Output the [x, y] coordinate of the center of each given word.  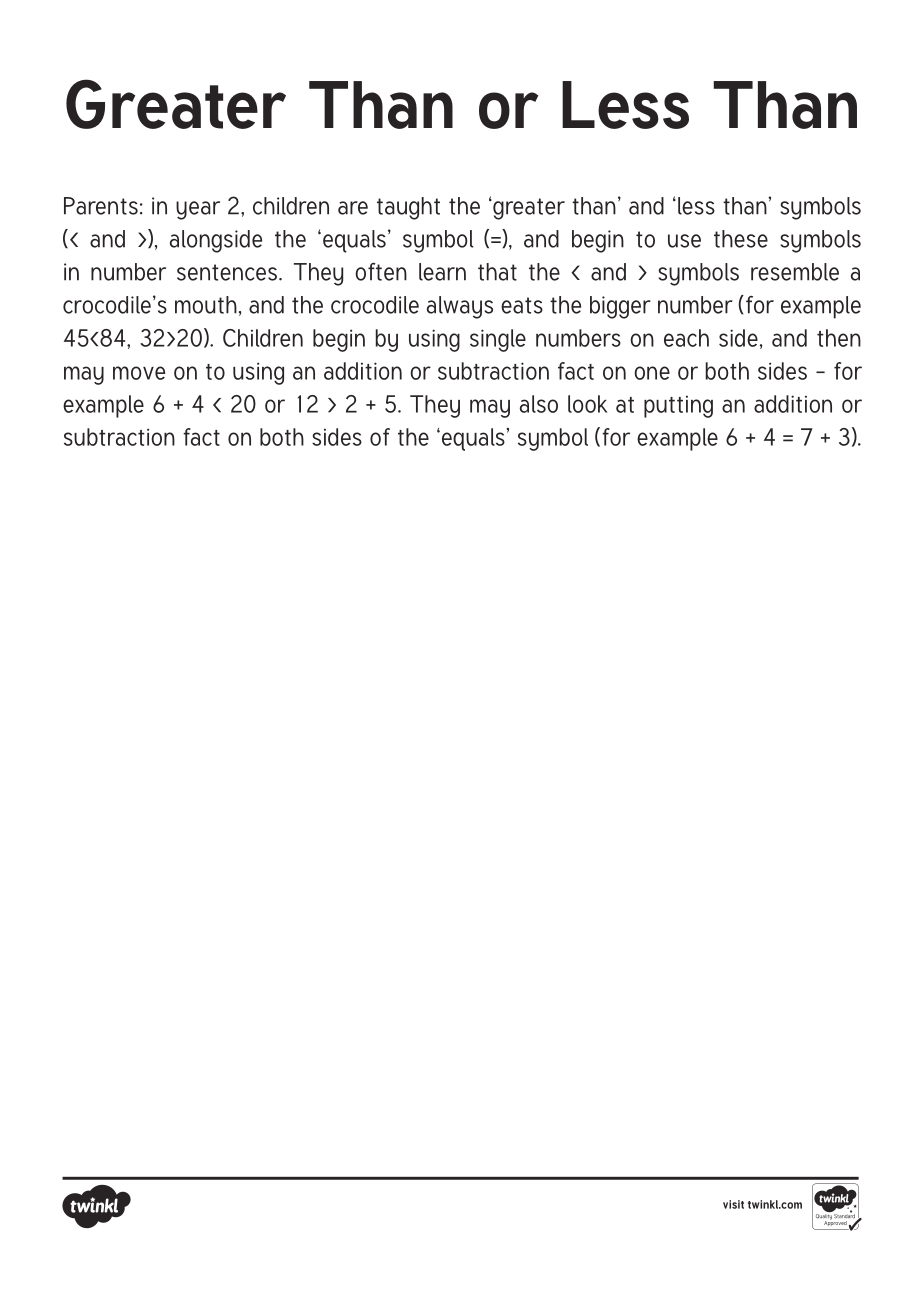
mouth [206, 305]
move [139, 373]
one [652, 373]
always [460, 307]
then [839, 338]
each [686, 338]
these [741, 239]
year [198, 210]
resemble [795, 272]
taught [408, 208]
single [498, 340]
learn [442, 272]
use [684, 241]
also [539, 404]
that [497, 272]
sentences [227, 272]
